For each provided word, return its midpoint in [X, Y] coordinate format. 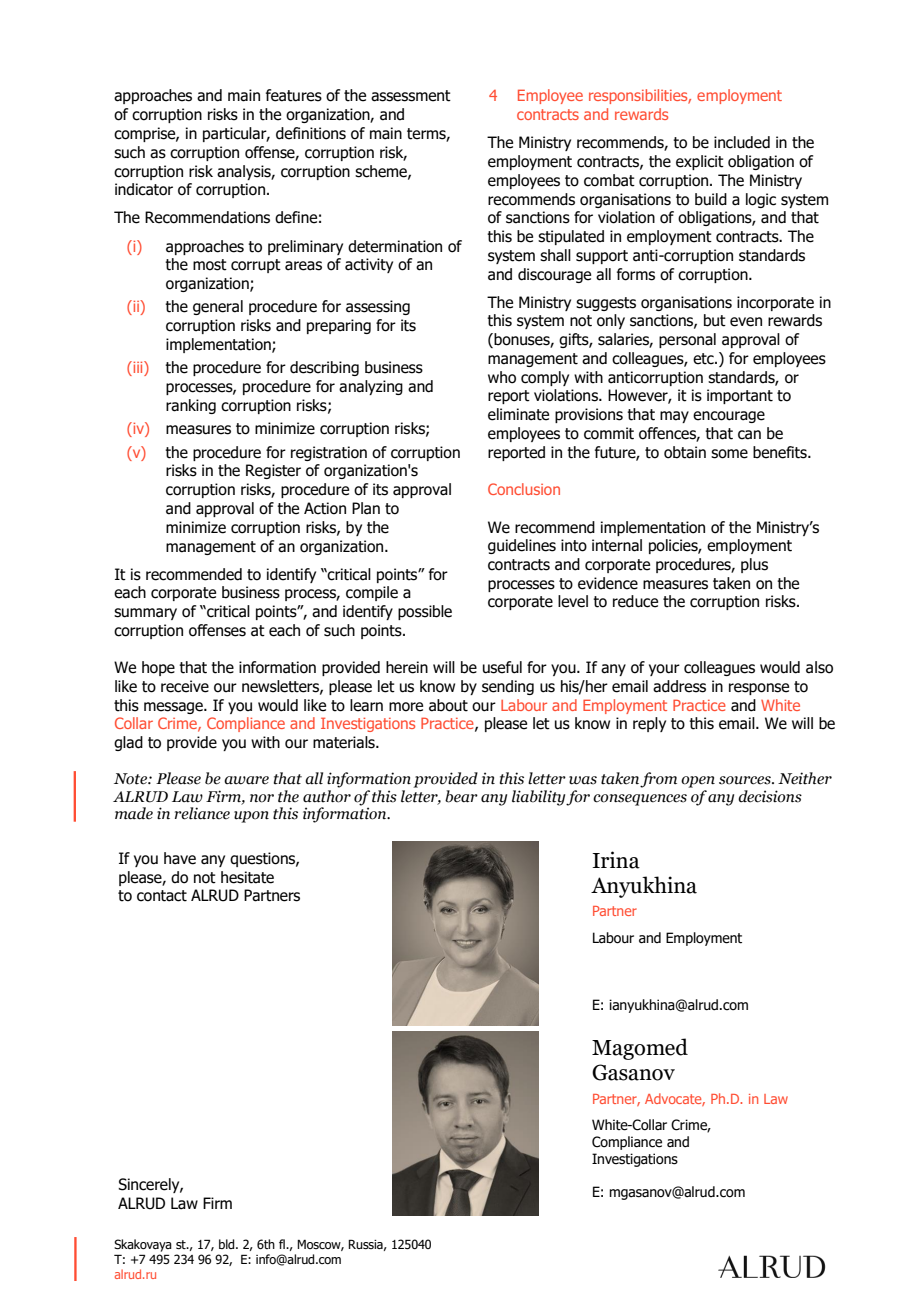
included [742, 142]
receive [185, 686]
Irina [616, 860]
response [759, 689]
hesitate [247, 877]
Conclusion [524, 489]
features [294, 95]
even [746, 322]
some [729, 454]
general [218, 307]
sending [508, 687]
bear [461, 796]
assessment [411, 96]
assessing [378, 307]
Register [273, 471]
